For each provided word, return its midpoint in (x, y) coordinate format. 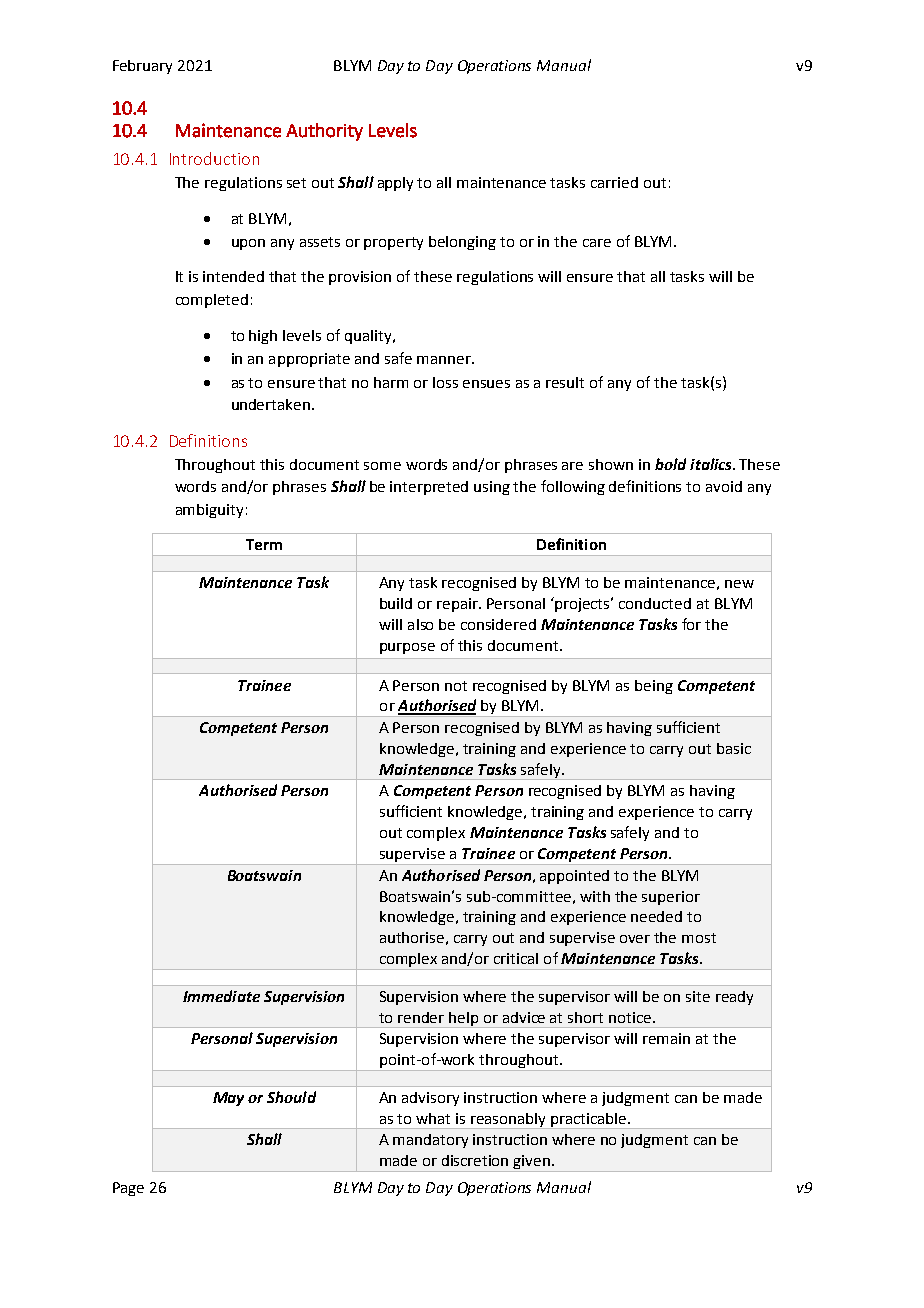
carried (614, 182)
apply (395, 184)
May (228, 1099)
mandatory (430, 1141)
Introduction (214, 158)
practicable (589, 1121)
